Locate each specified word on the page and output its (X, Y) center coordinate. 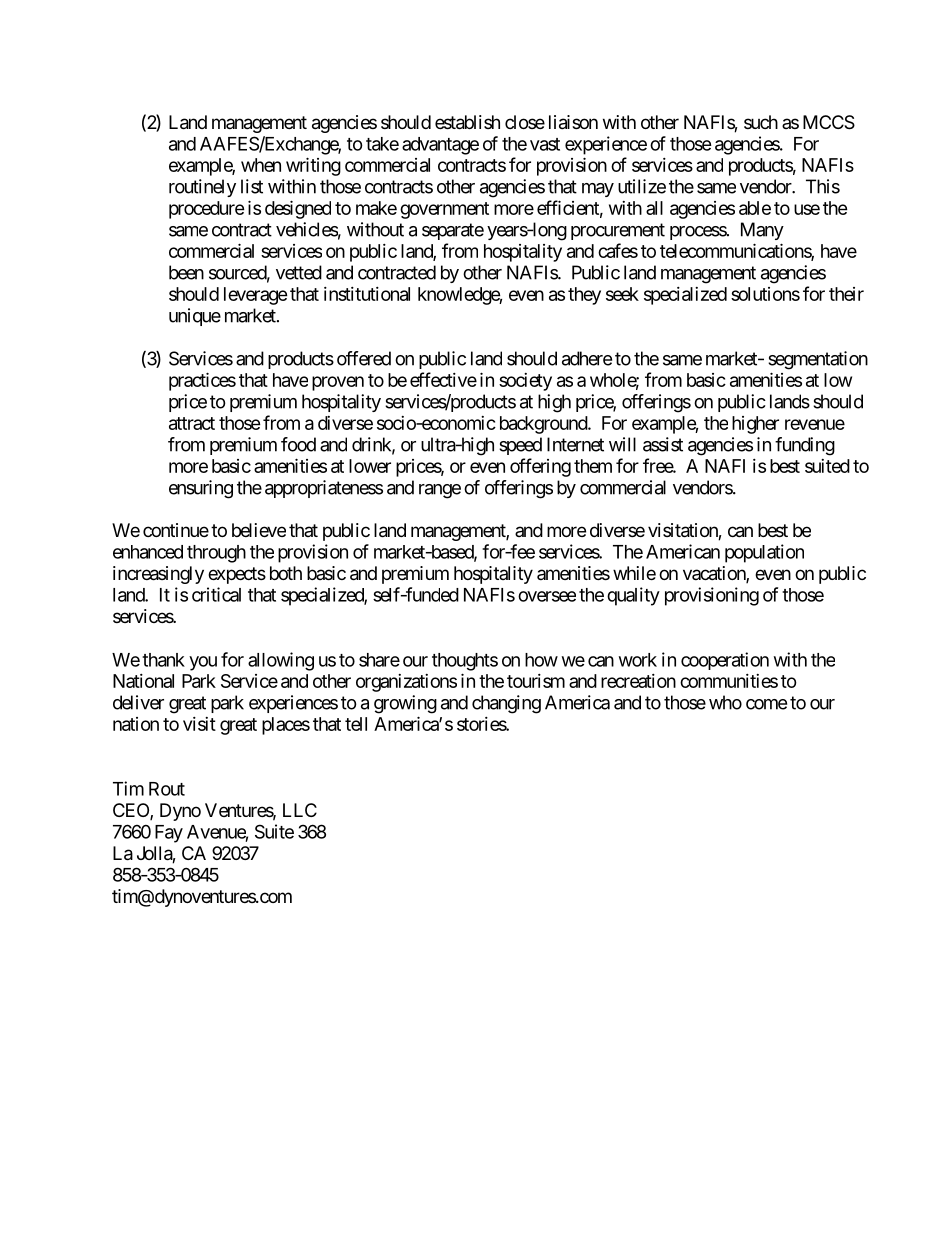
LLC (300, 810)
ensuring (201, 489)
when (261, 165)
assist (663, 444)
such (761, 122)
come (766, 704)
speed (520, 446)
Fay (169, 834)
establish (467, 122)
